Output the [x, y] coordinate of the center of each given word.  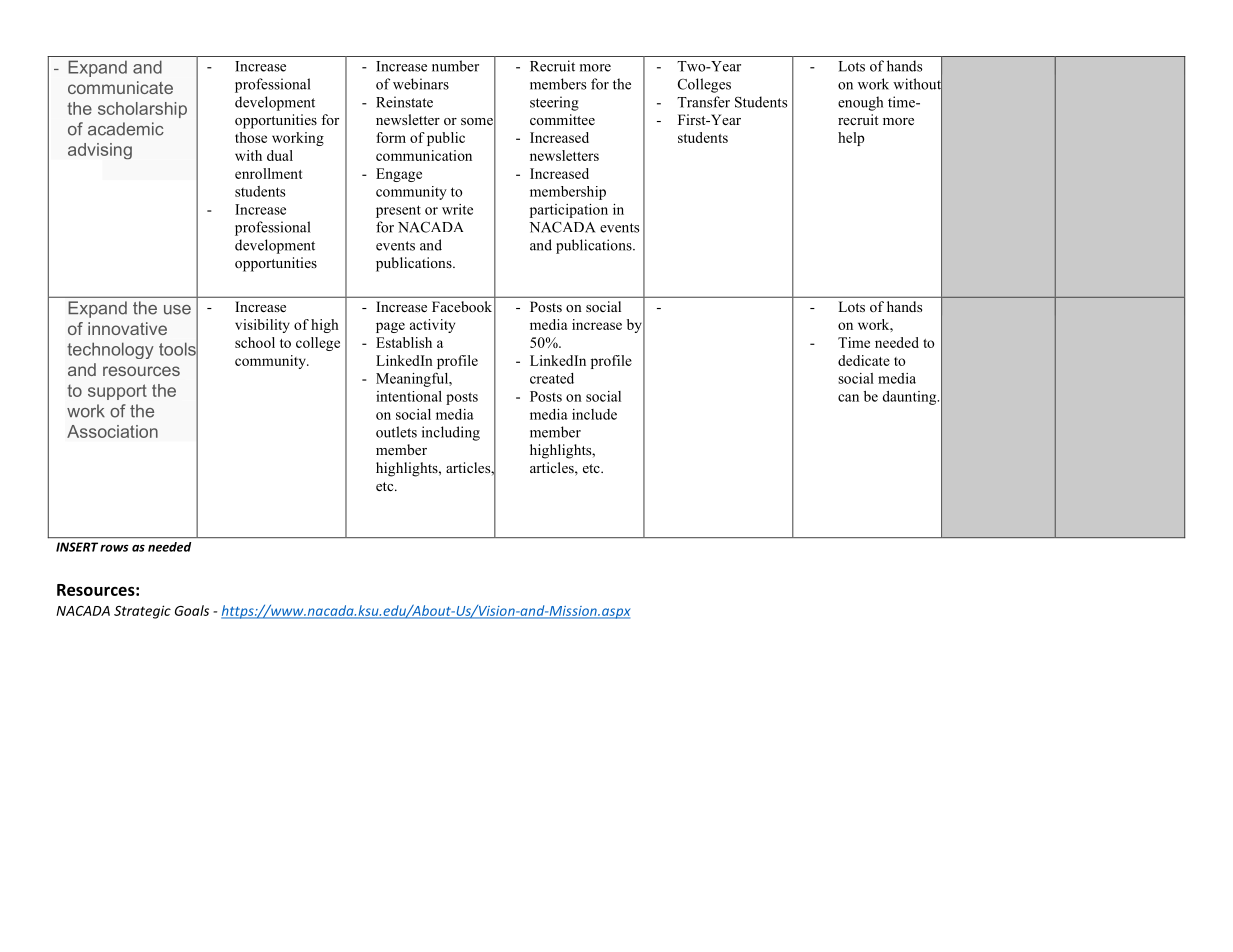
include [594, 414]
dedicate [864, 360]
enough [860, 103]
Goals [192, 610]
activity [432, 326]
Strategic [142, 612]
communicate [120, 87]
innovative [127, 328]
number [455, 66]
